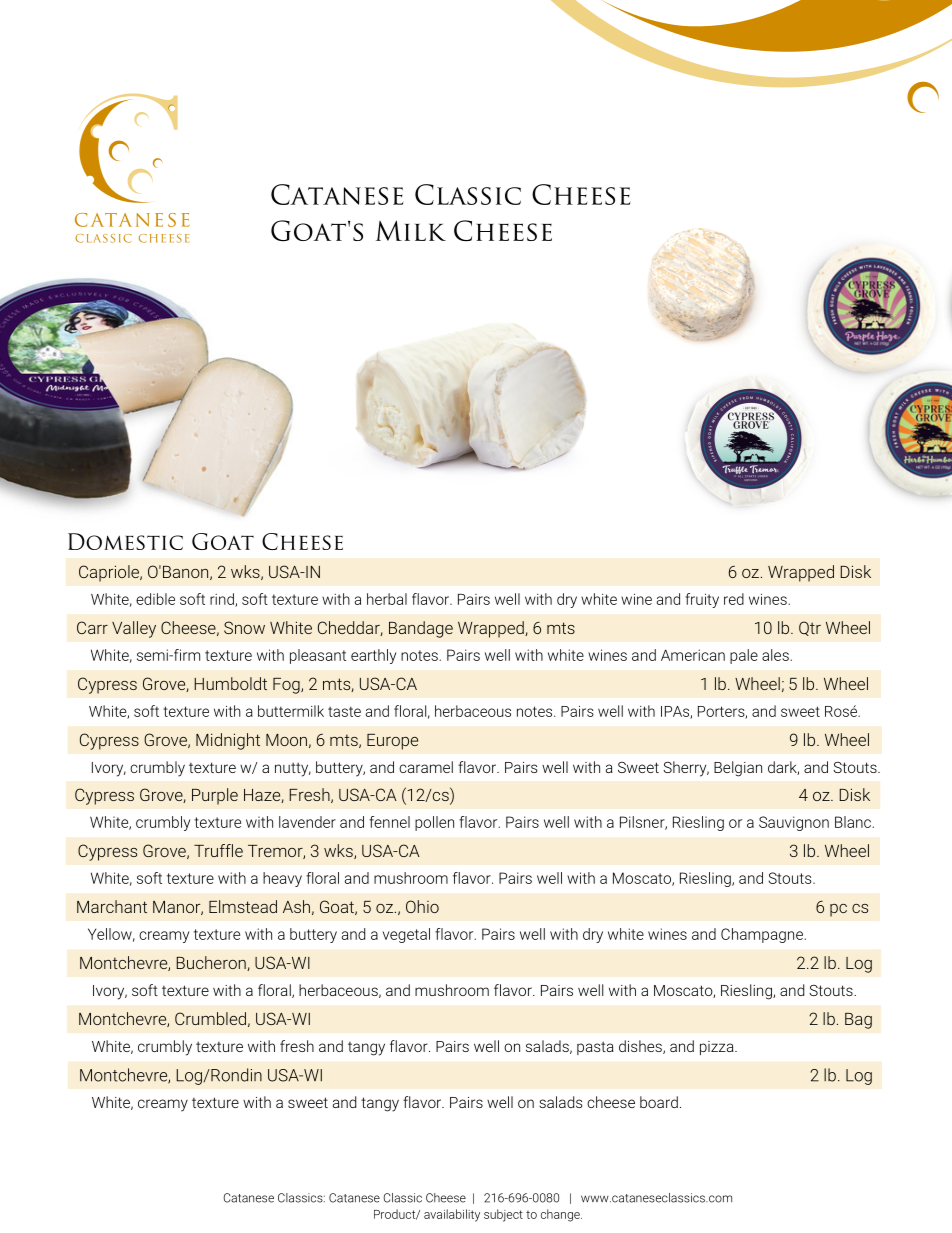 The width and height of the page is (952, 1233). I want to click on Domestic, so click(125, 541).
